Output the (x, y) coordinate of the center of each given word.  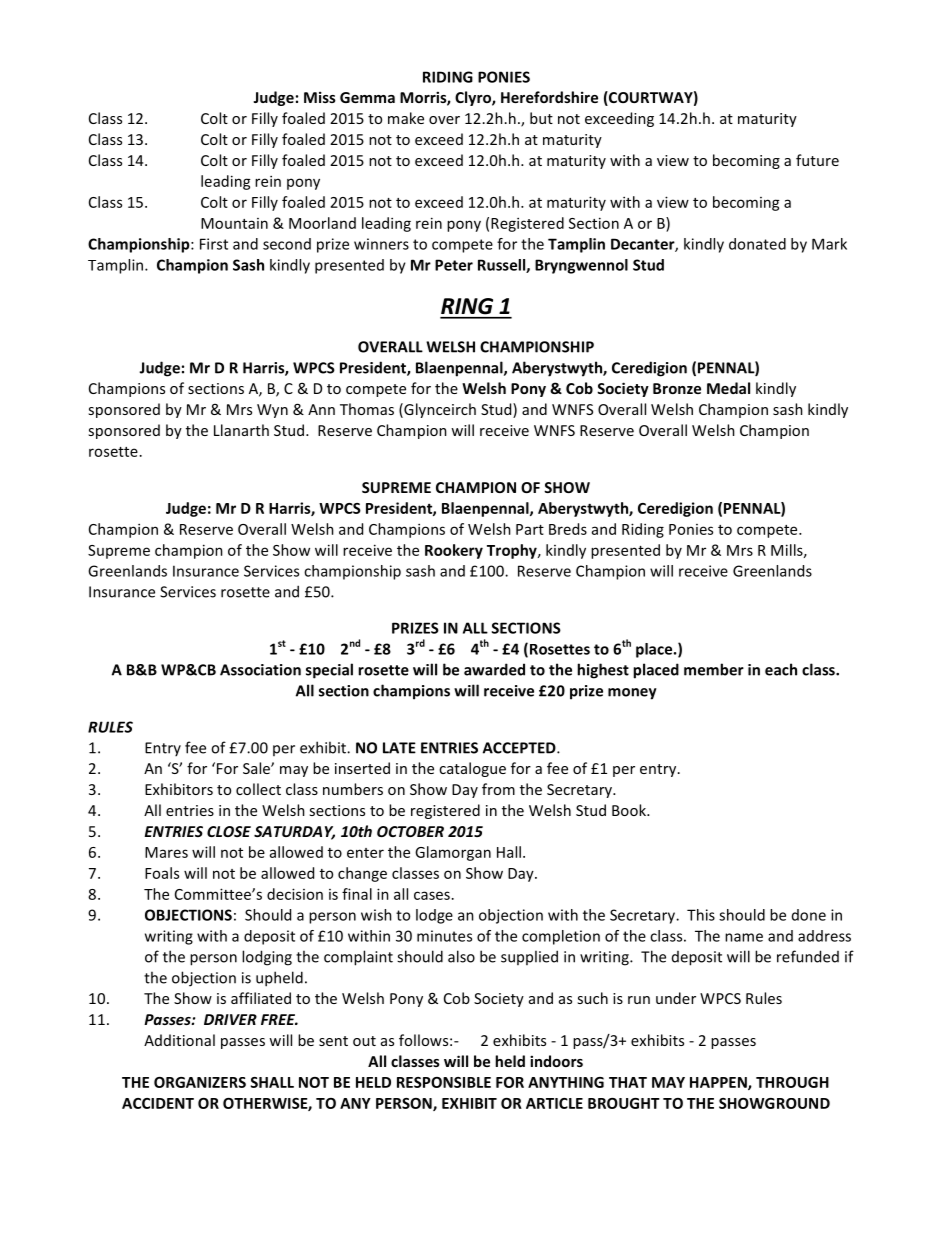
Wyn (272, 411)
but (541, 118)
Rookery (454, 551)
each (781, 669)
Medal (728, 388)
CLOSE (229, 831)
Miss (320, 97)
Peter (454, 265)
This (701, 915)
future (817, 160)
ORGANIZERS (200, 1082)
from (498, 789)
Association (260, 670)
